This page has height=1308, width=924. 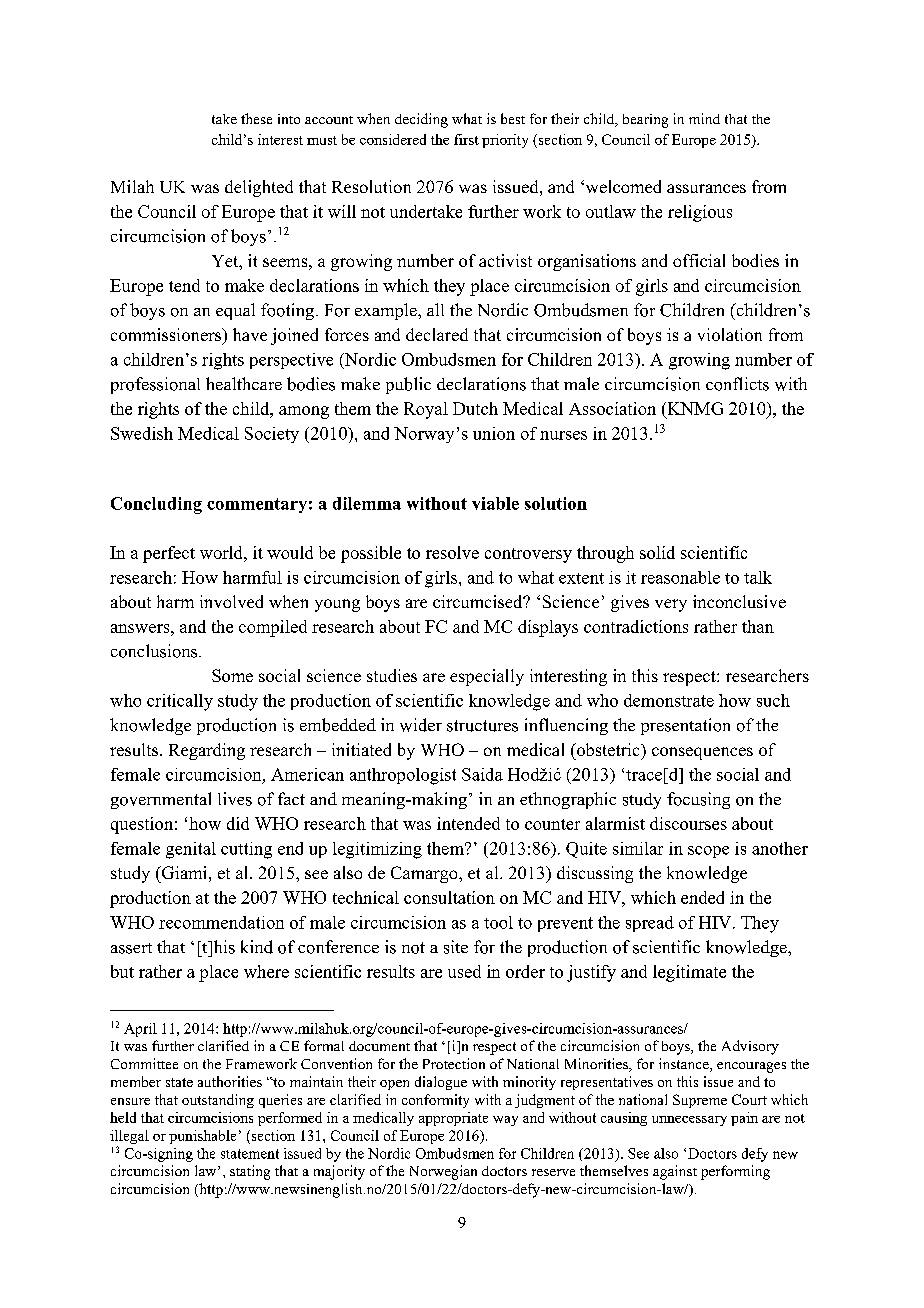 I want to click on mind, so click(x=704, y=118).
